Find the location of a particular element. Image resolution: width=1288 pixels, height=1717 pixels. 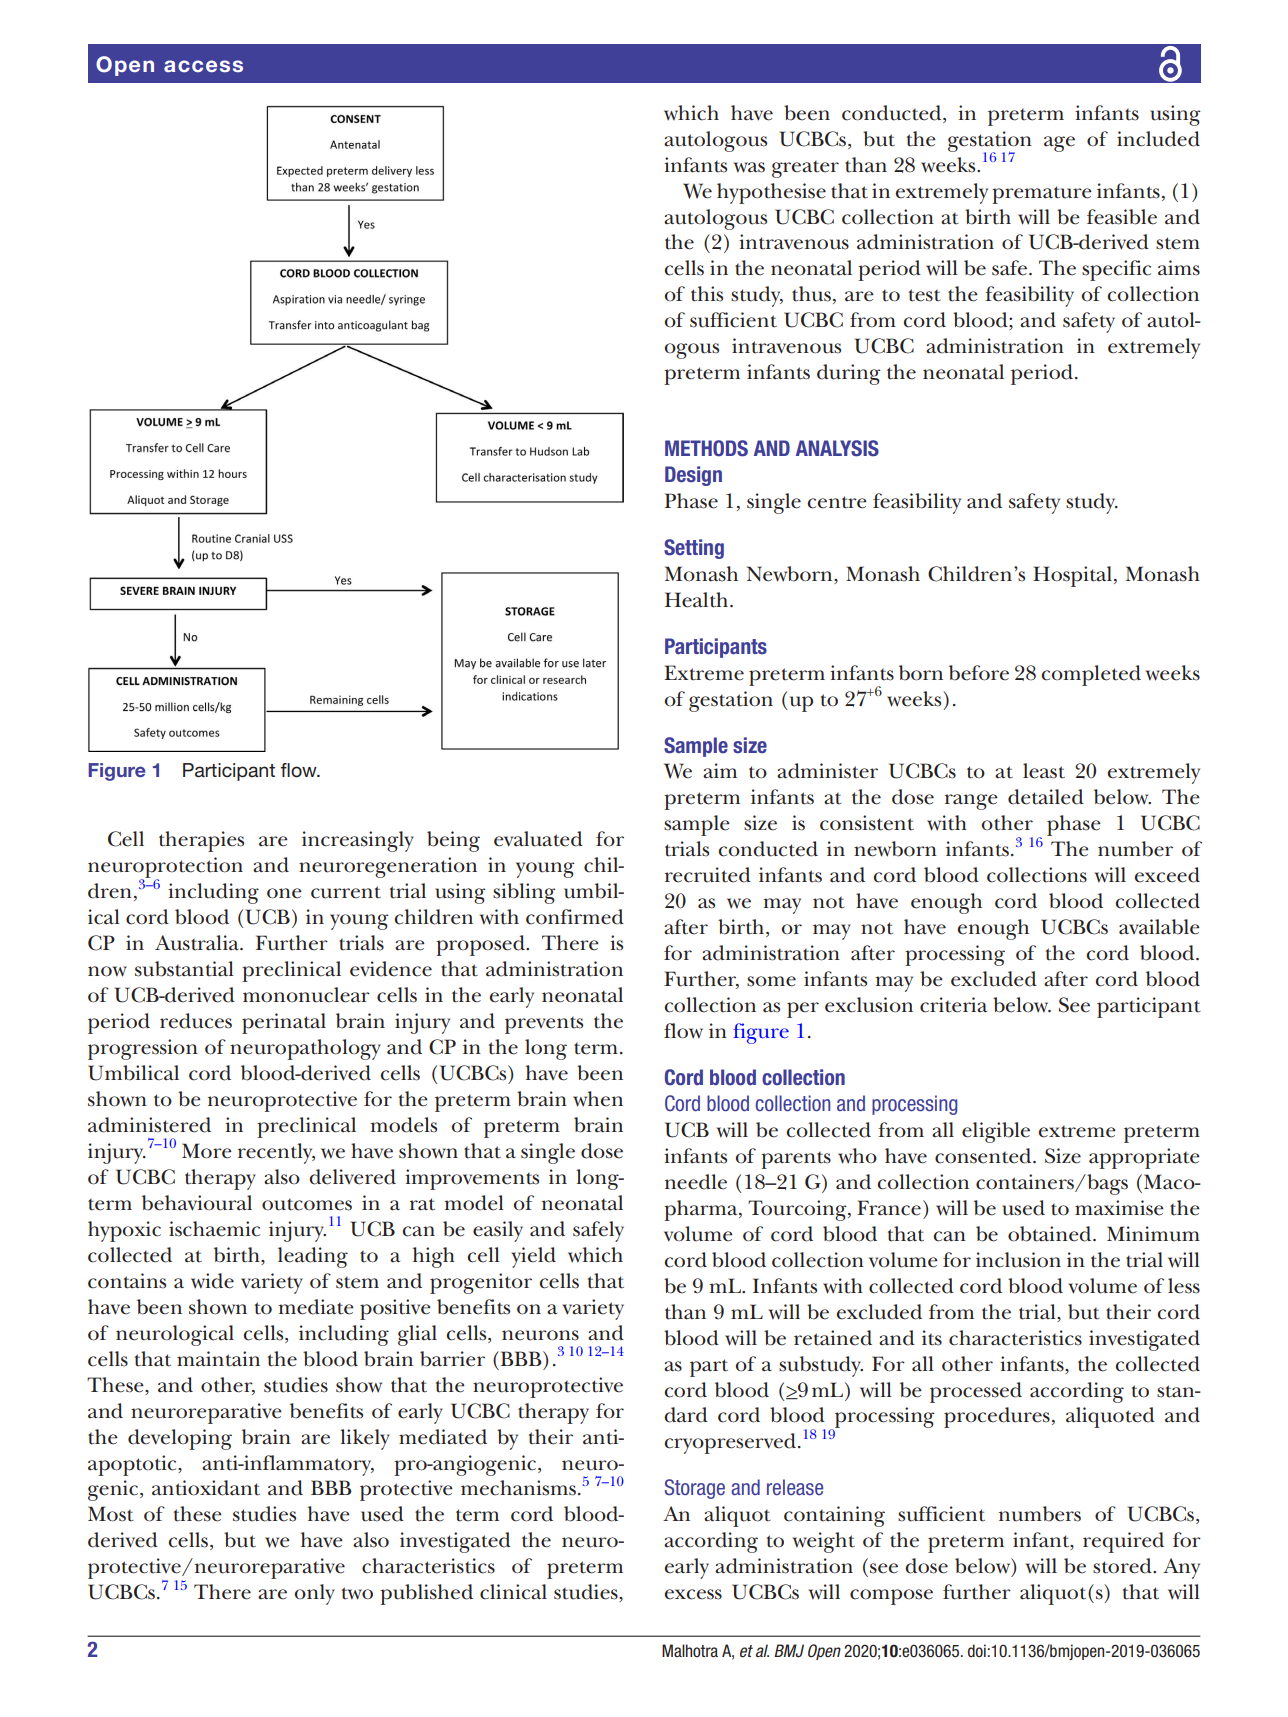

therapies is located at coordinates (201, 841).
